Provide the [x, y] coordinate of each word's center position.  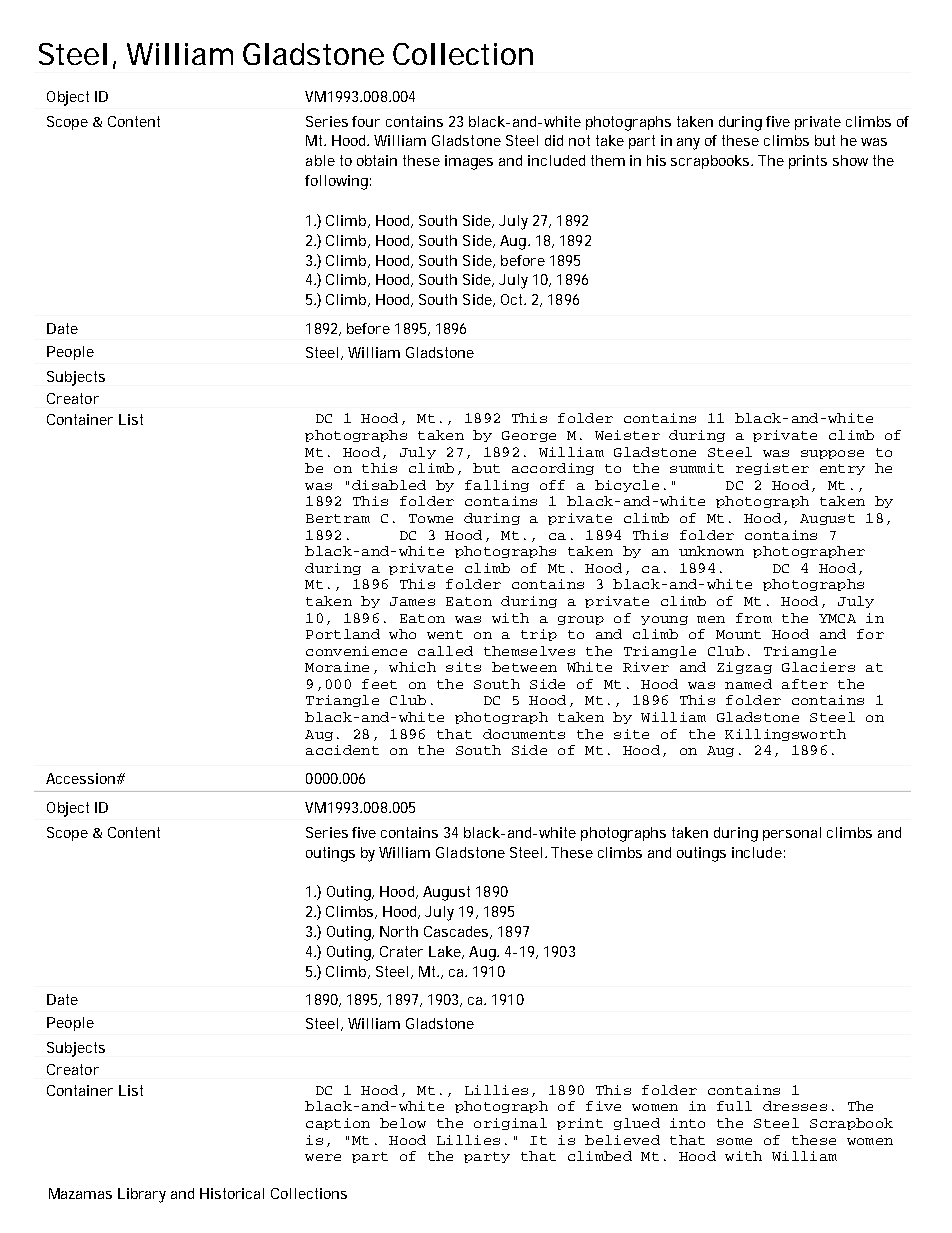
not [579, 140]
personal [792, 834]
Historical [232, 1193]
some [734, 1141]
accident [342, 750]
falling [497, 486]
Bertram [338, 518]
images [469, 162]
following [338, 182]
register [772, 469]
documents [524, 734]
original [510, 1124]
